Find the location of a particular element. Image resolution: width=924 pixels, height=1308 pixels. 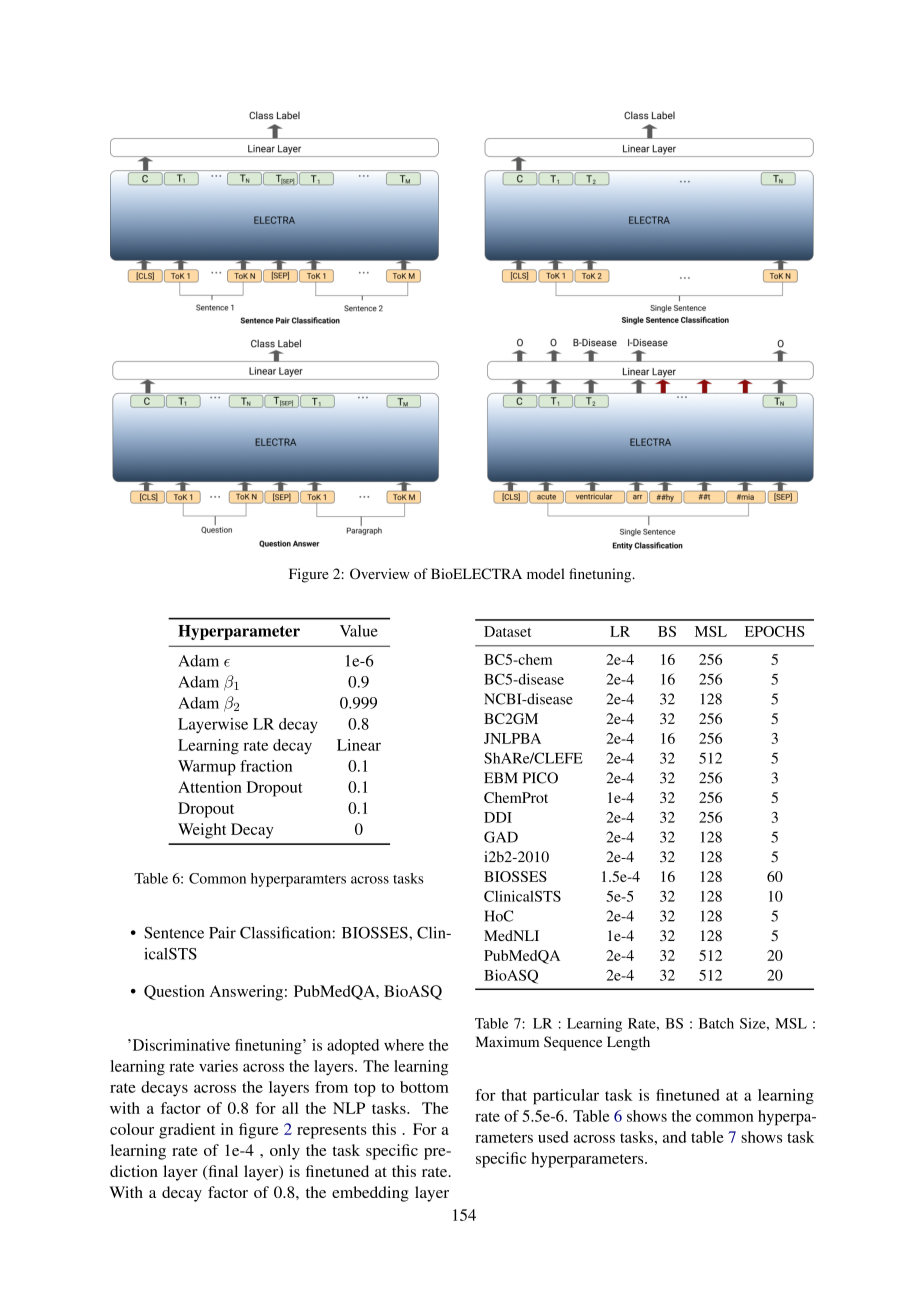

PICO is located at coordinates (540, 778).
